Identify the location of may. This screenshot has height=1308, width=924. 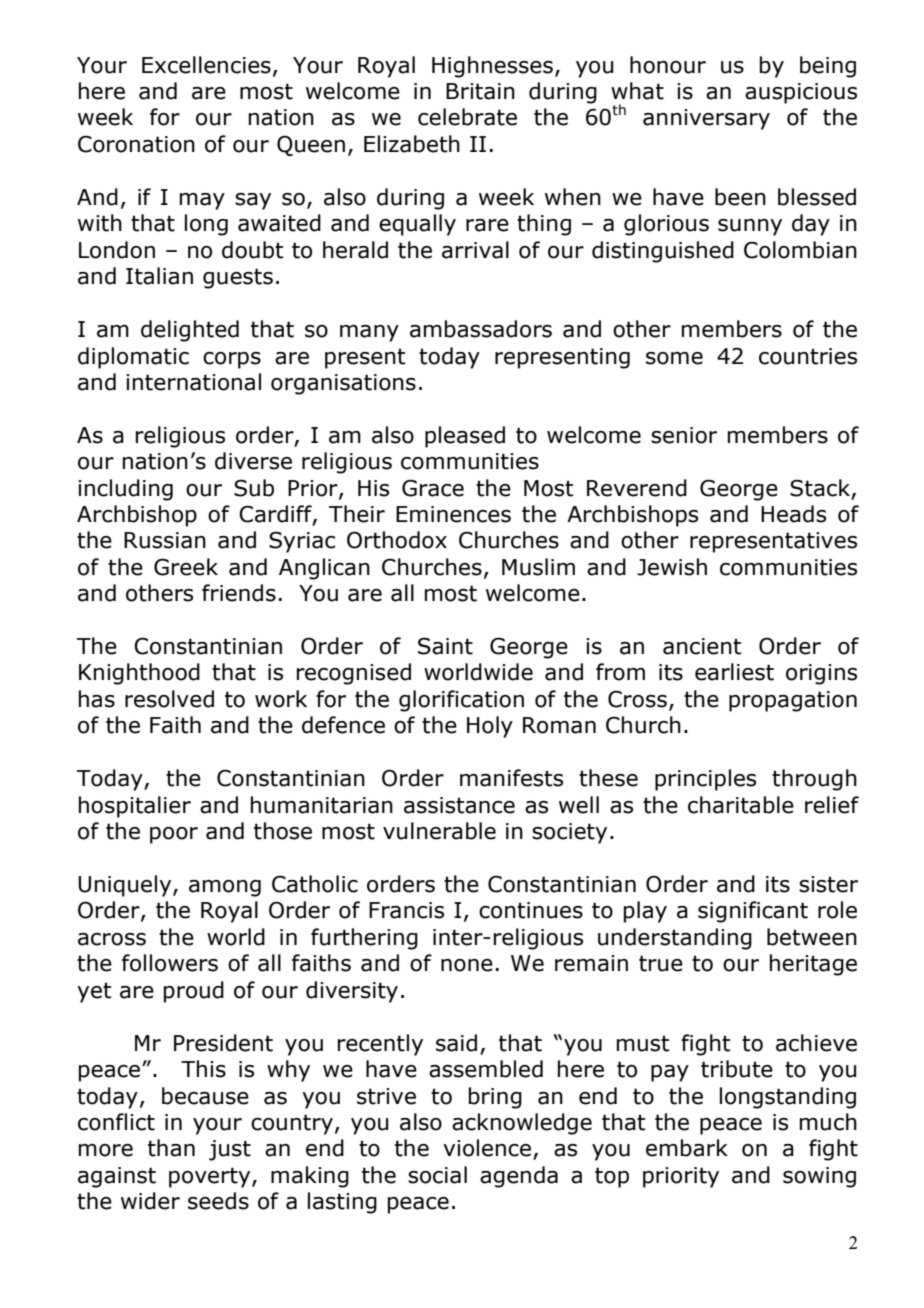
(202, 201).
